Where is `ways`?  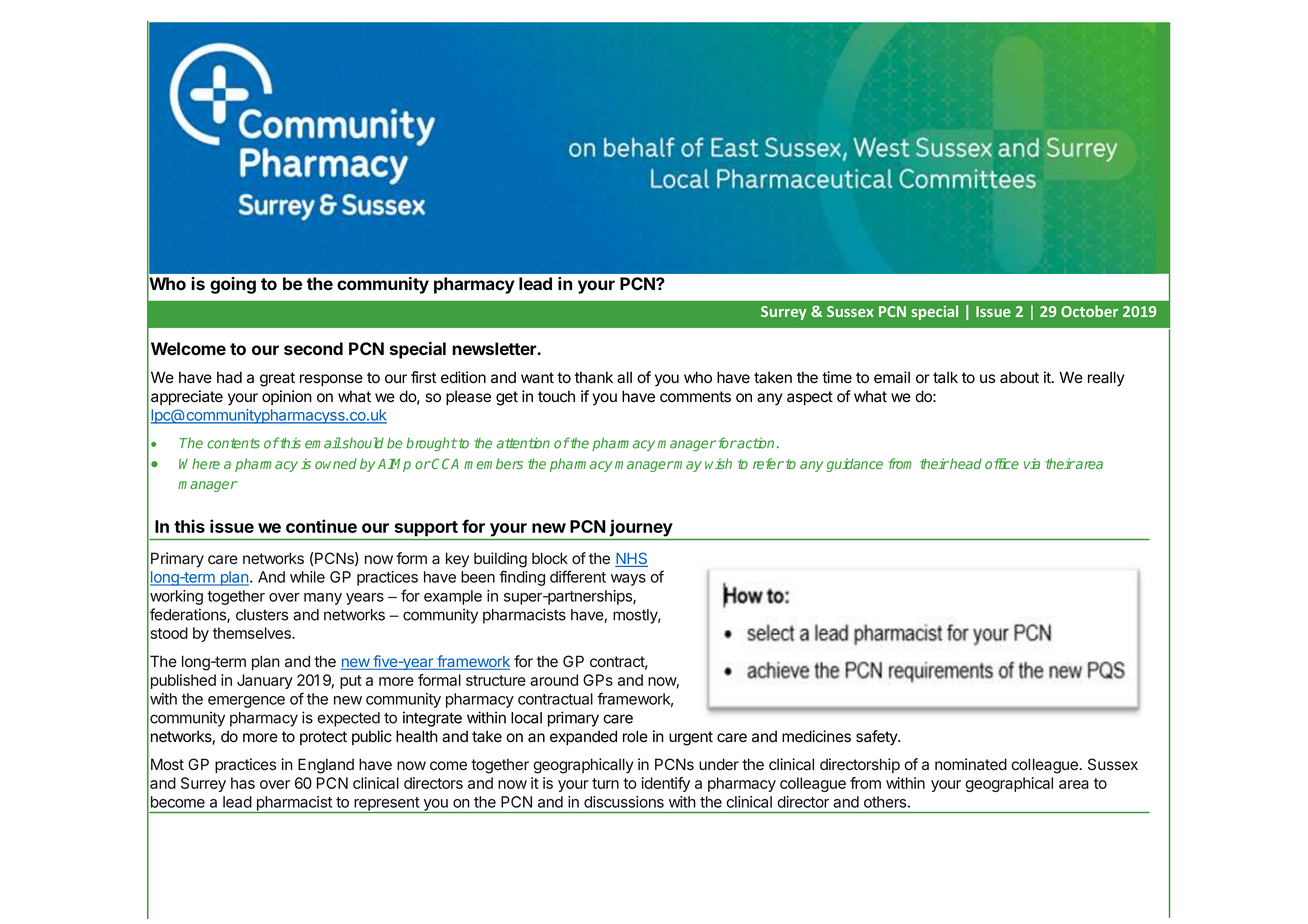 ways is located at coordinates (628, 580).
